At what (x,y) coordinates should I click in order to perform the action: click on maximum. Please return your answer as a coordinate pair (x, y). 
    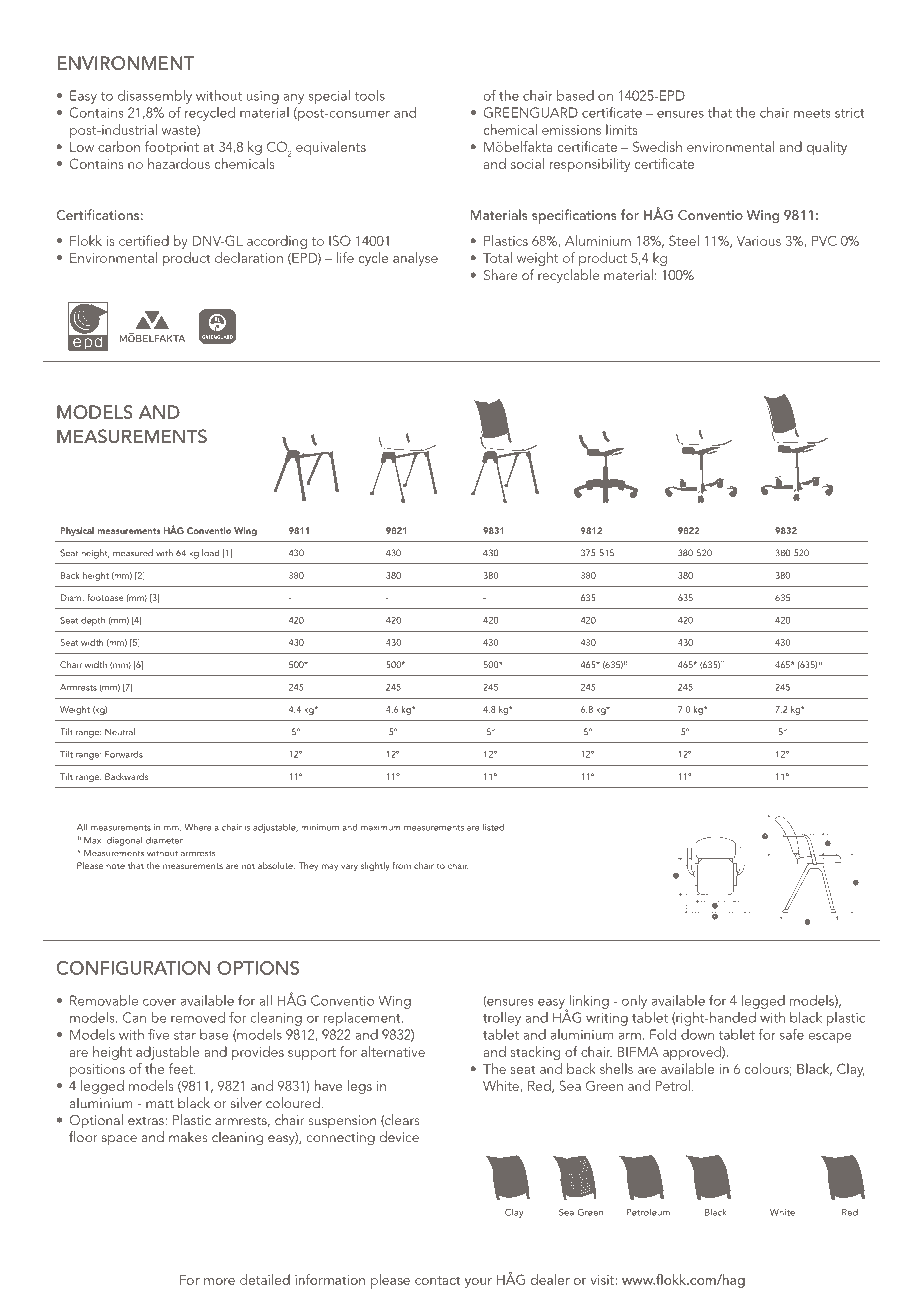
    Looking at the image, I should click on (380, 827).
